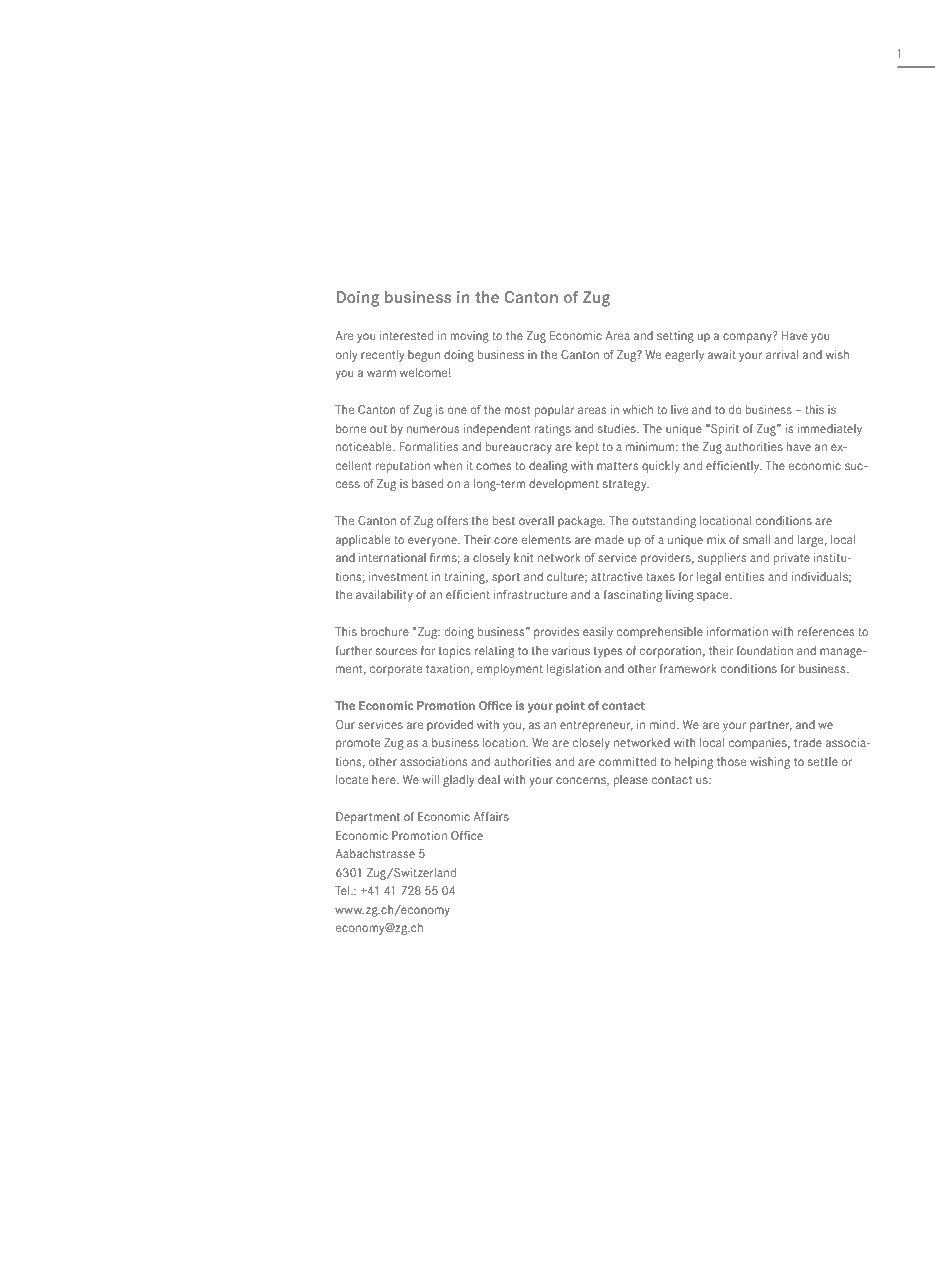 The width and height of the screenshot is (935, 1288). What do you see at coordinates (385, 779) in the screenshot?
I see `here` at bounding box center [385, 779].
